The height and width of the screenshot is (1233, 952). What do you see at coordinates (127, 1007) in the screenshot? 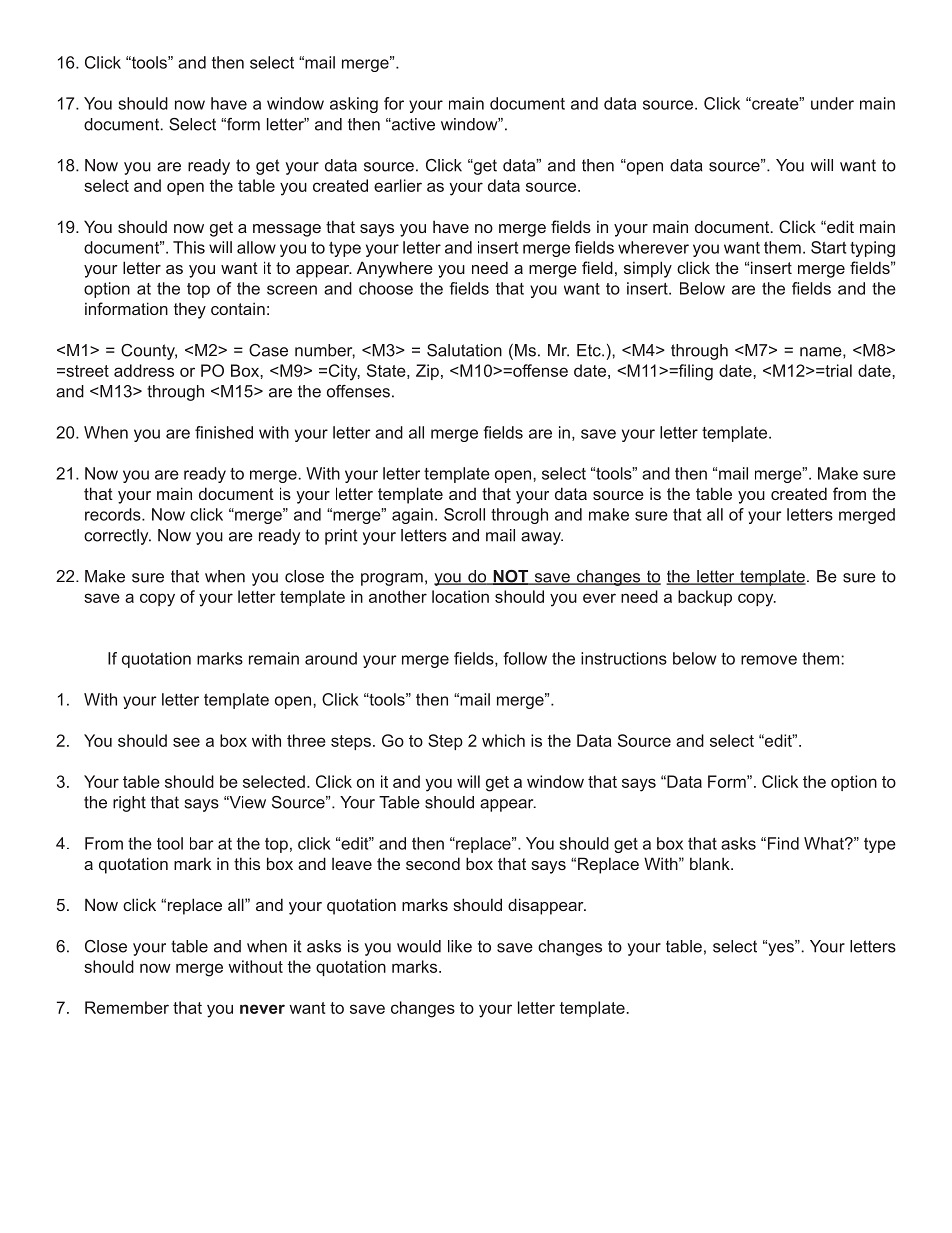
I see `Remember` at bounding box center [127, 1007].
